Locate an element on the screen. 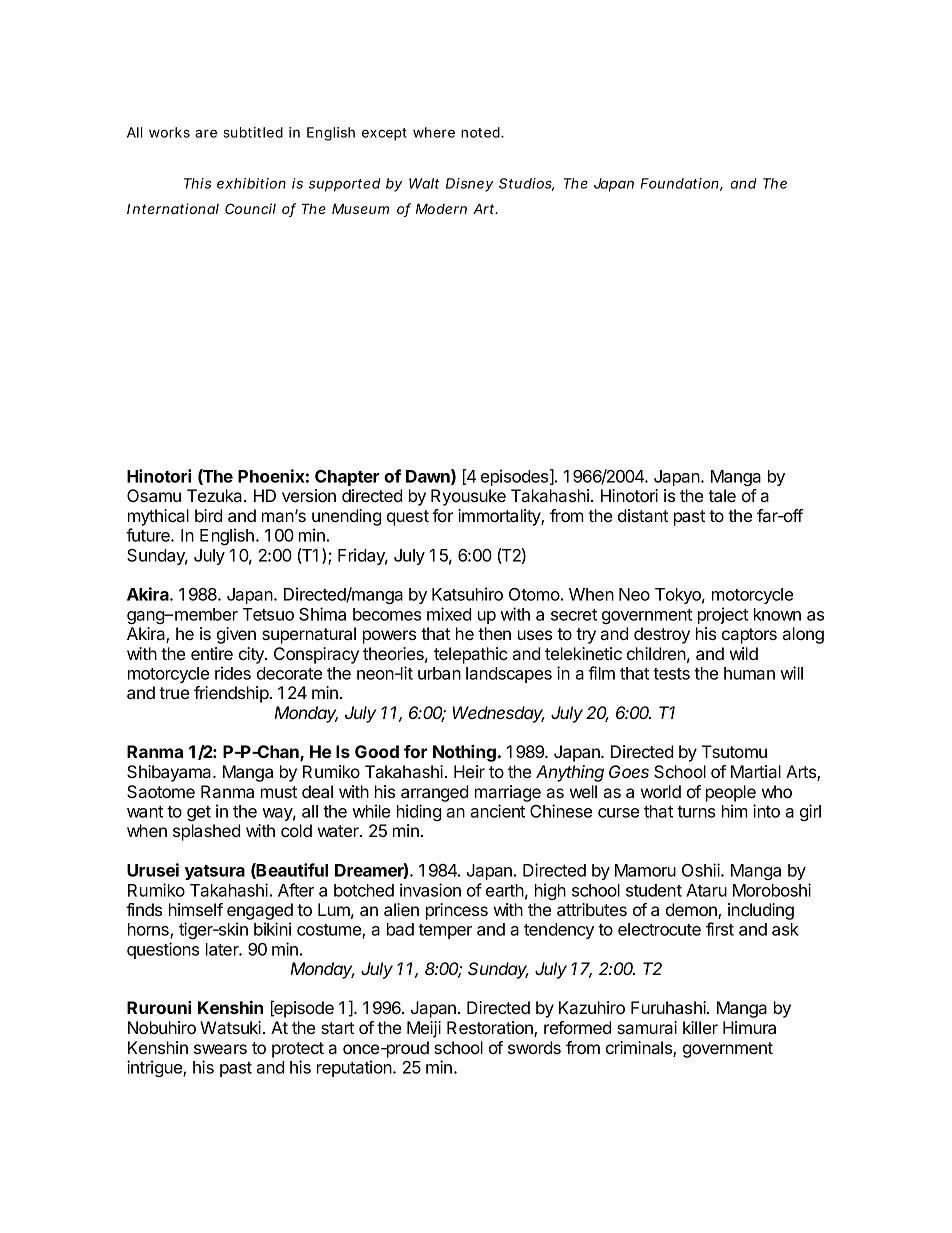 The height and width of the screenshot is (1233, 952). turns is located at coordinates (696, 812).
